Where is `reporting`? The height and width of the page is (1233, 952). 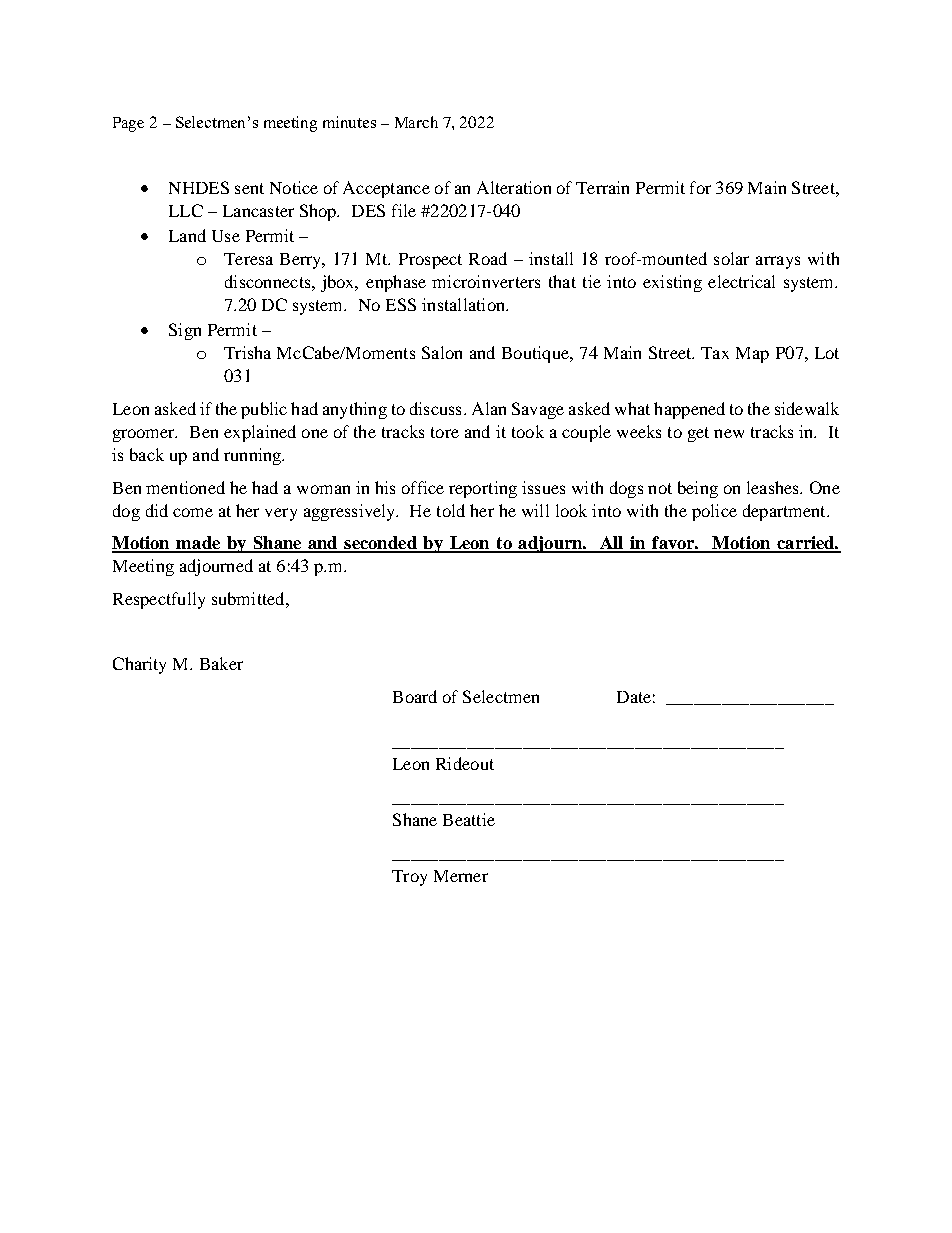 reporting is located at coordinates (483, 489).
